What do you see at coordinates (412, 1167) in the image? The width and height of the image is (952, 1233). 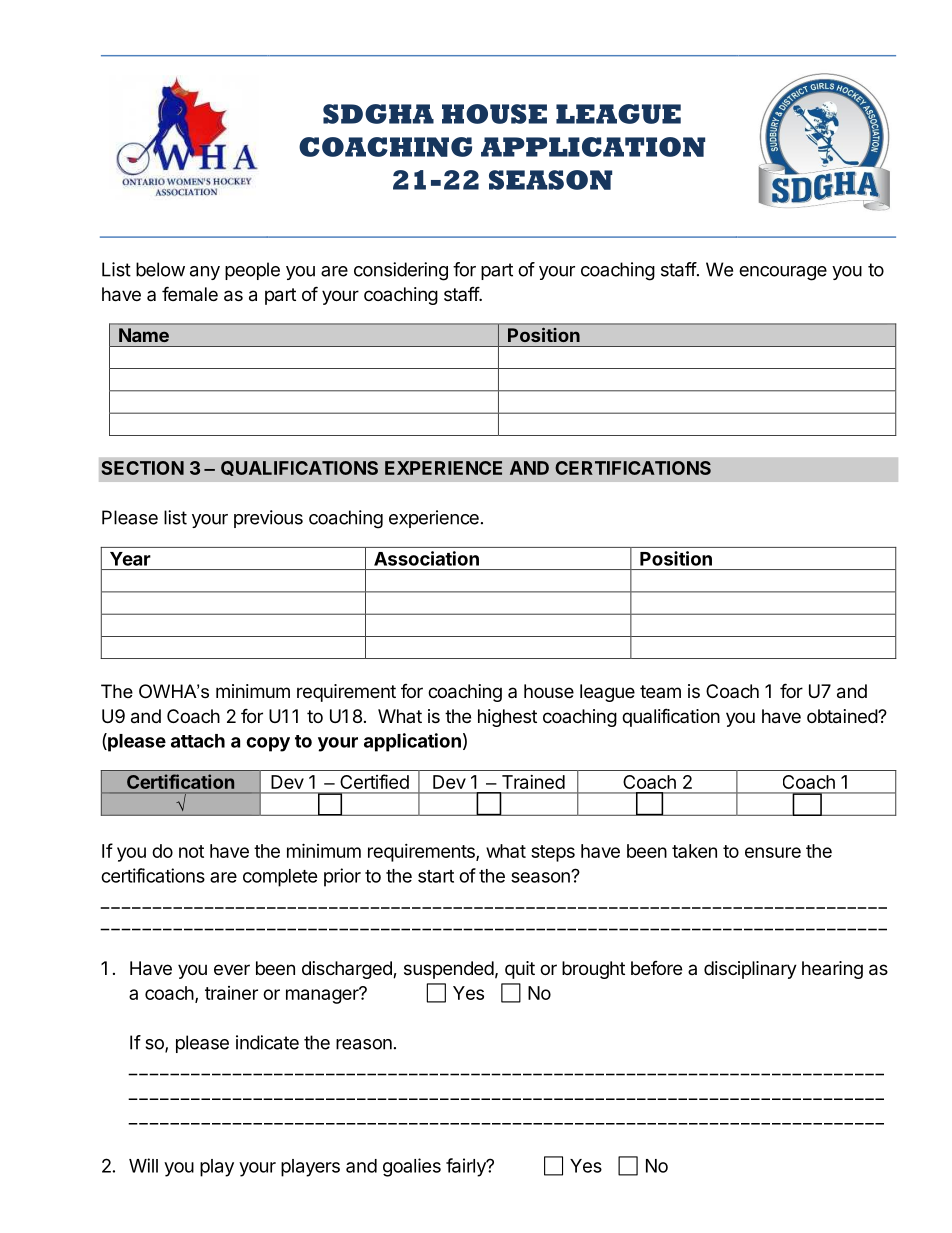 I see `goalies` at bounding box center [412, 1167].
